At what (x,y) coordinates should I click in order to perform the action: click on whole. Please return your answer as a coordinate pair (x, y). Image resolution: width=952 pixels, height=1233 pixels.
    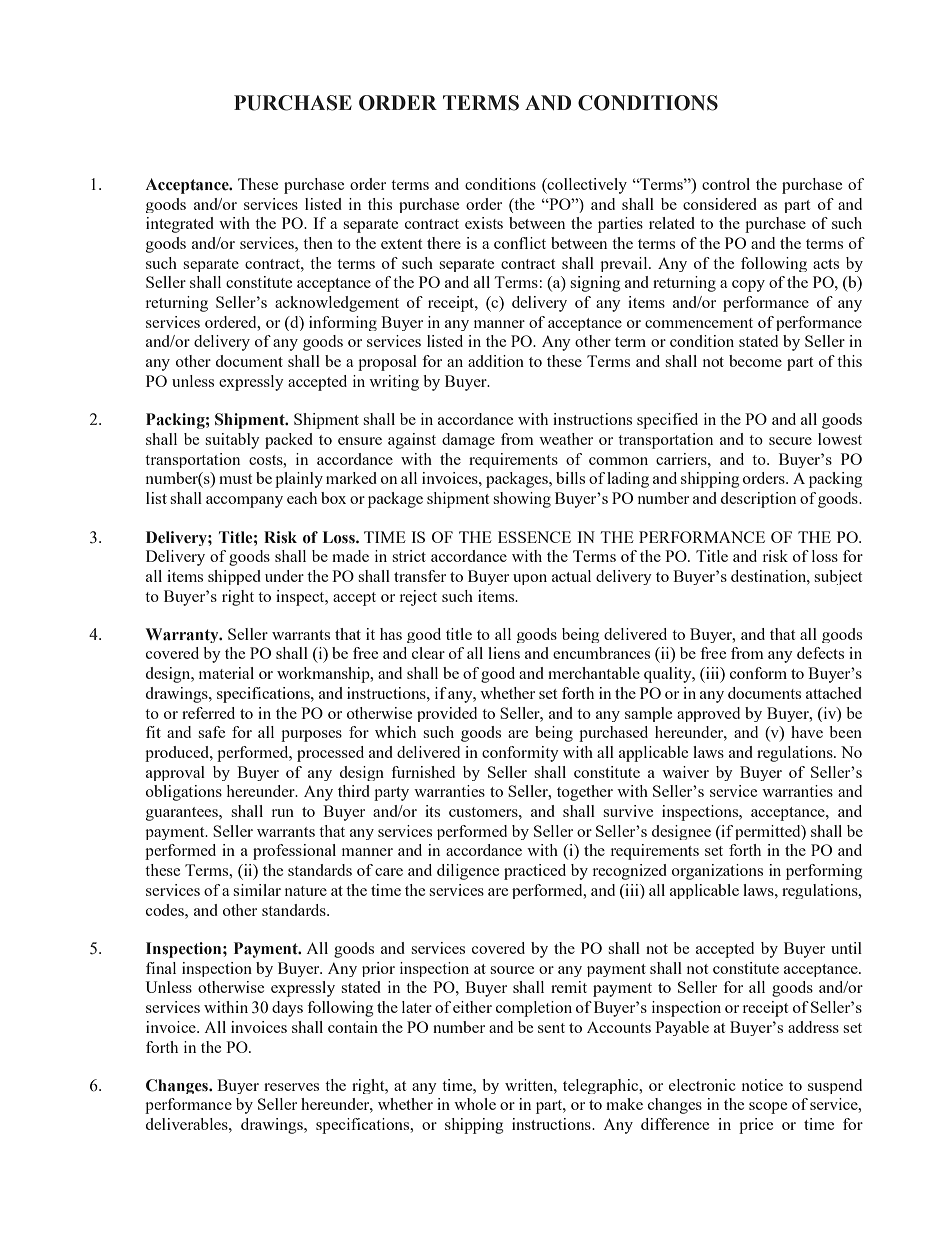
    Looking at the image, I should click on (475, 1104).
